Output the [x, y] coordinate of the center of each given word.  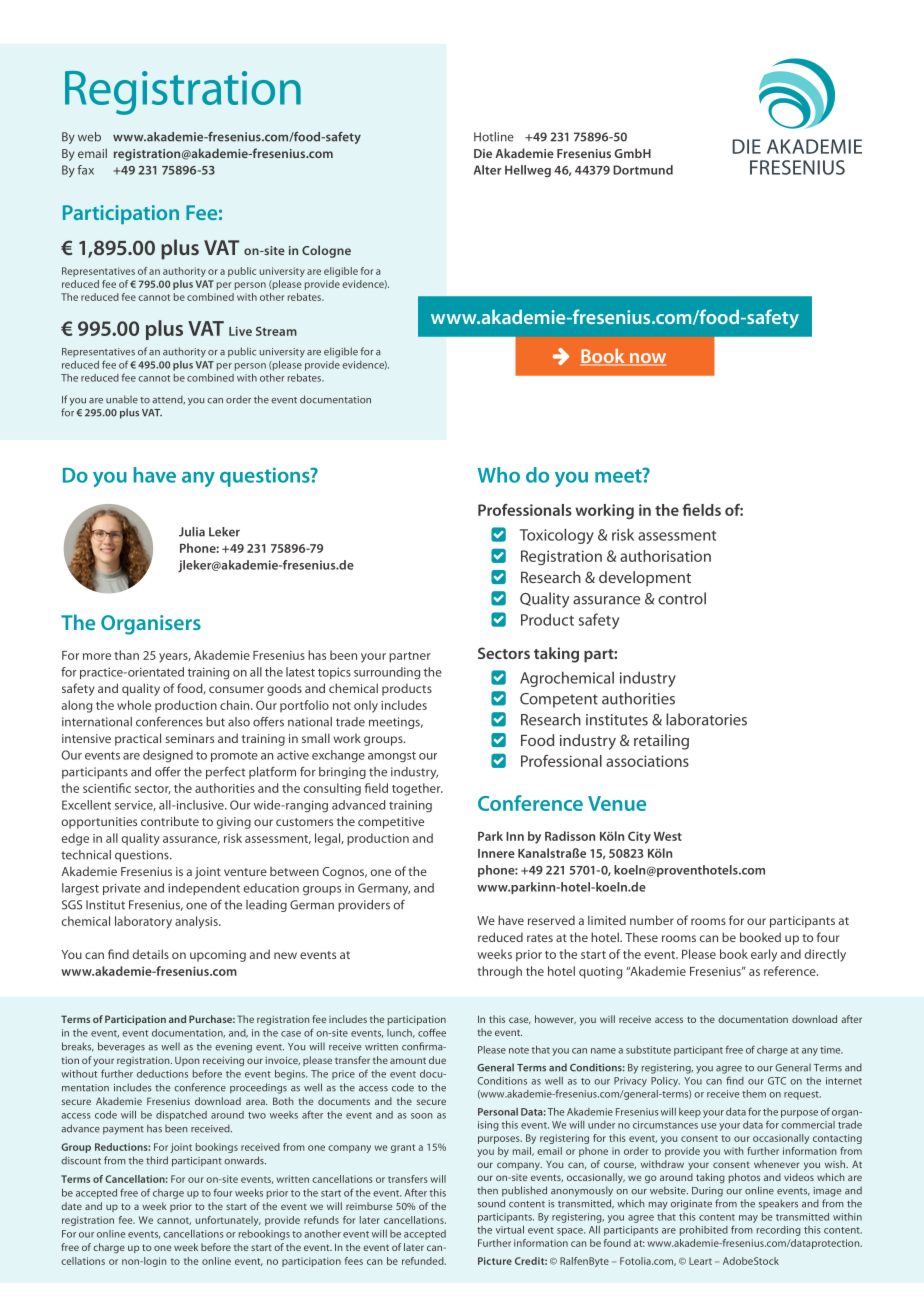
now [647, 359]
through [499, 972]
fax [85, 170]
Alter [487, 170]
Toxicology [557, 536]
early [764, 955]
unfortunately [228, 1221]
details [151, 954]
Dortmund [643, 170]
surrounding [387, 673]
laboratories [706, 719]
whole [134, 705]
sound [491, 1203]
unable [122, 399]
